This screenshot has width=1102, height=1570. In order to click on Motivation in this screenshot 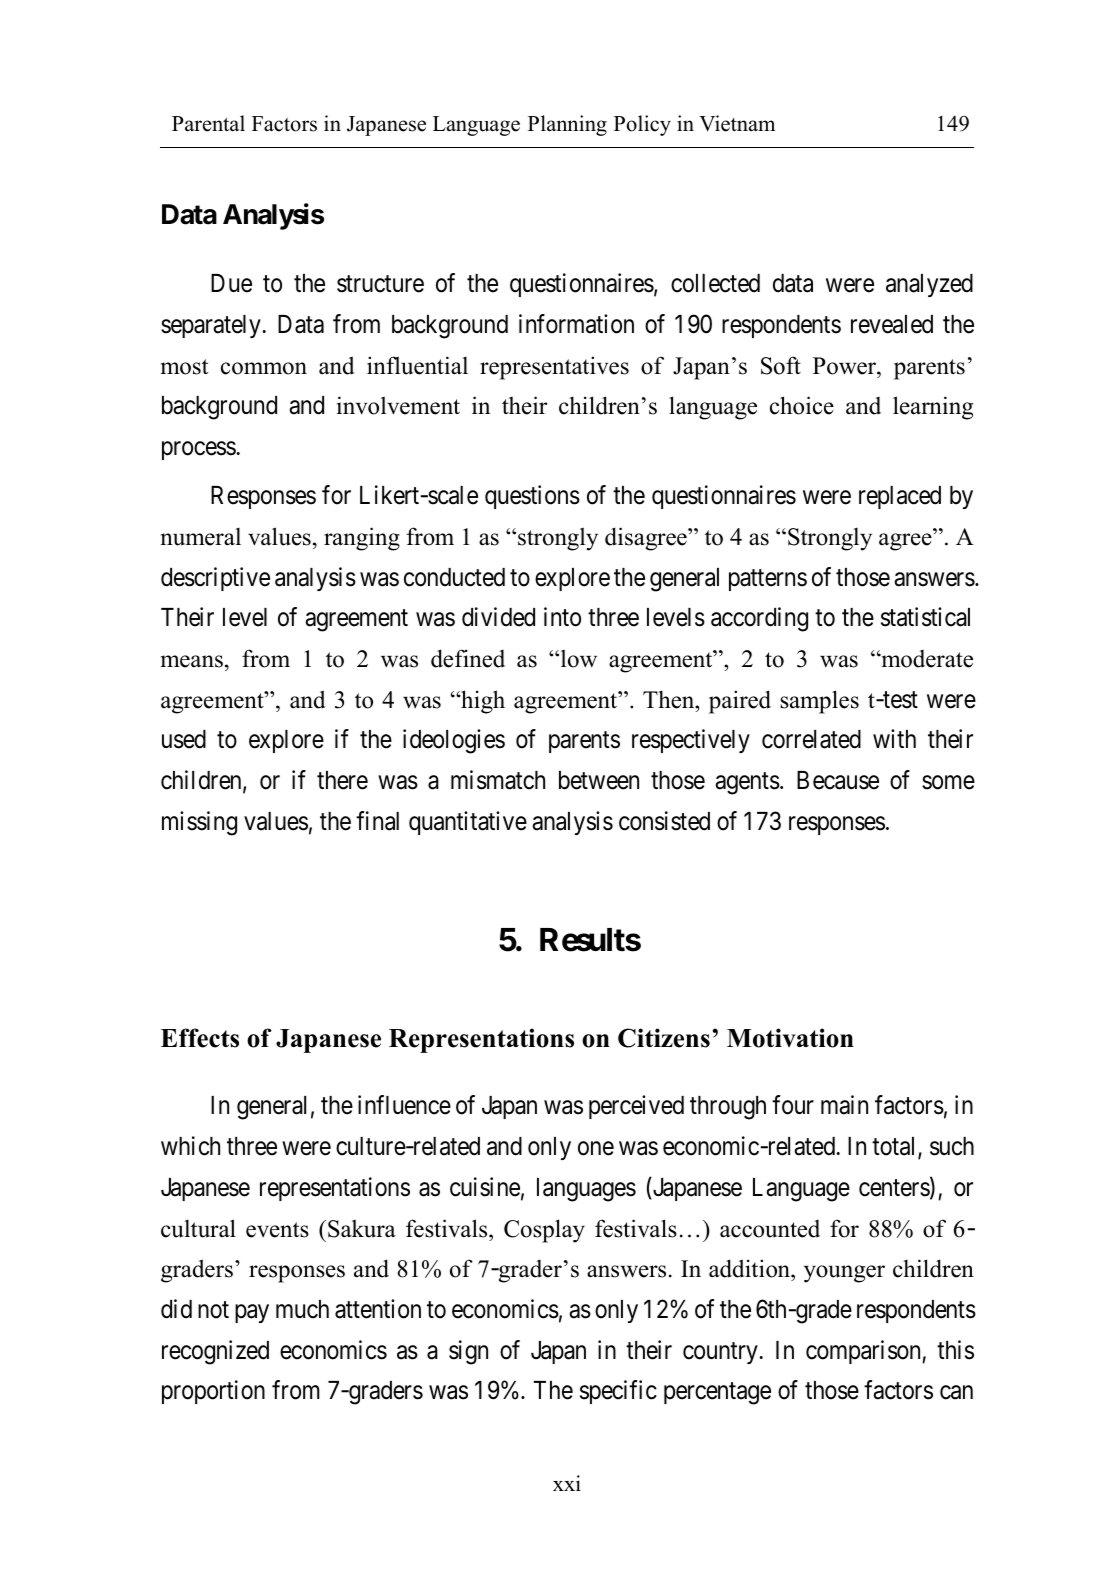, I will do `click(790, 1038)`.
